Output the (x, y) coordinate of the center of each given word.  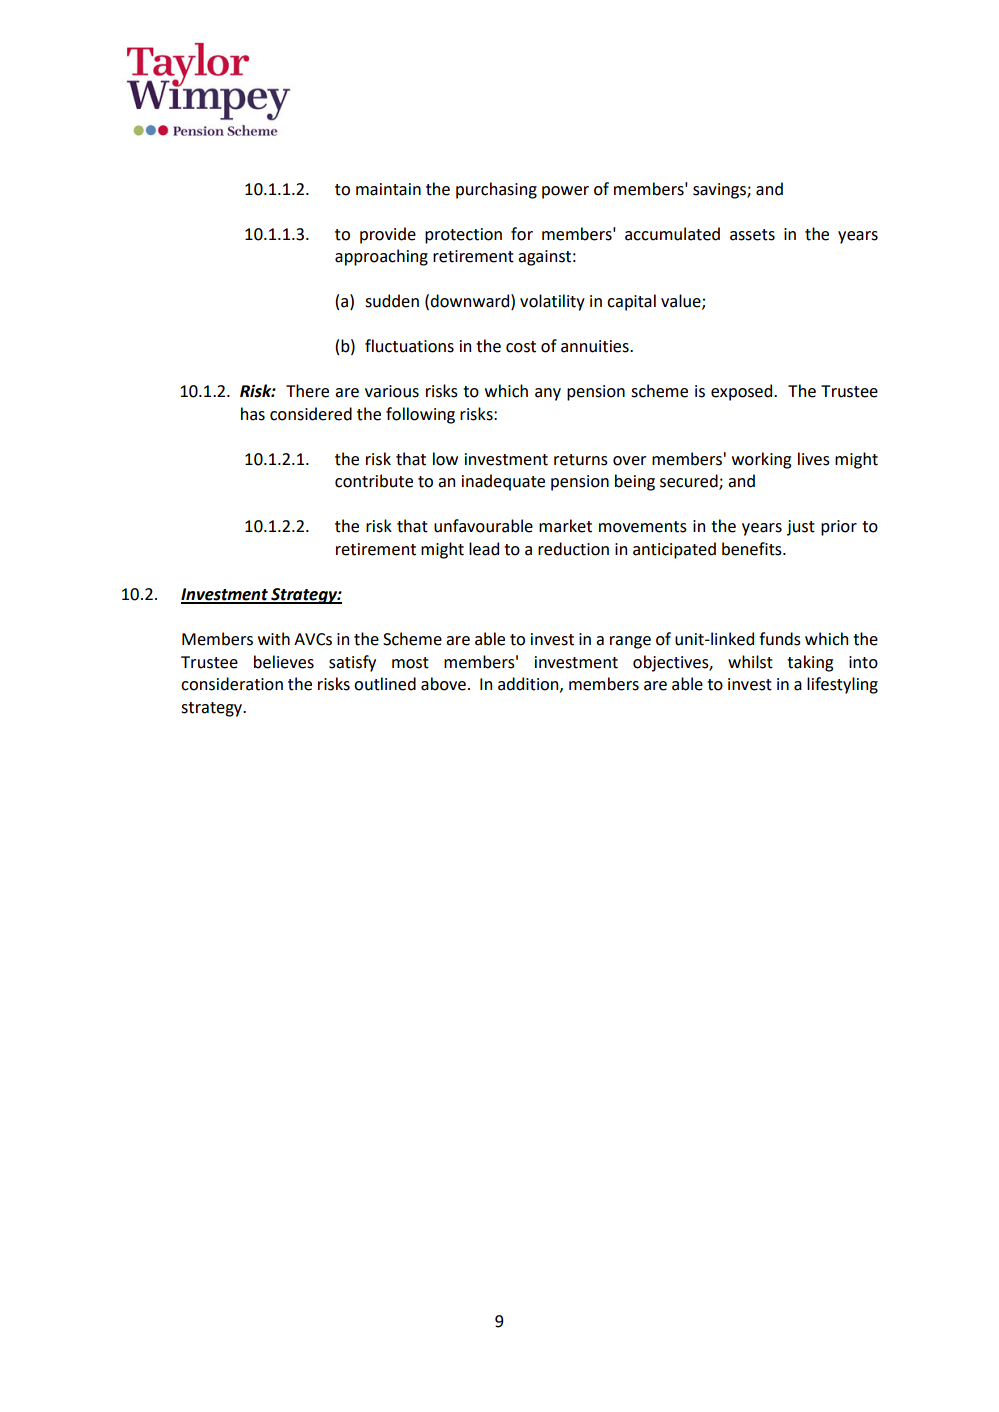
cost (521, 347)
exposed (743, 392)
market (565, 526)
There (307, 391)
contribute (374, 481)
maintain (388, 189)
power (565, 192)
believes (284, 662)
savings (720, 191)
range (630, 642)
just (801, 528)
